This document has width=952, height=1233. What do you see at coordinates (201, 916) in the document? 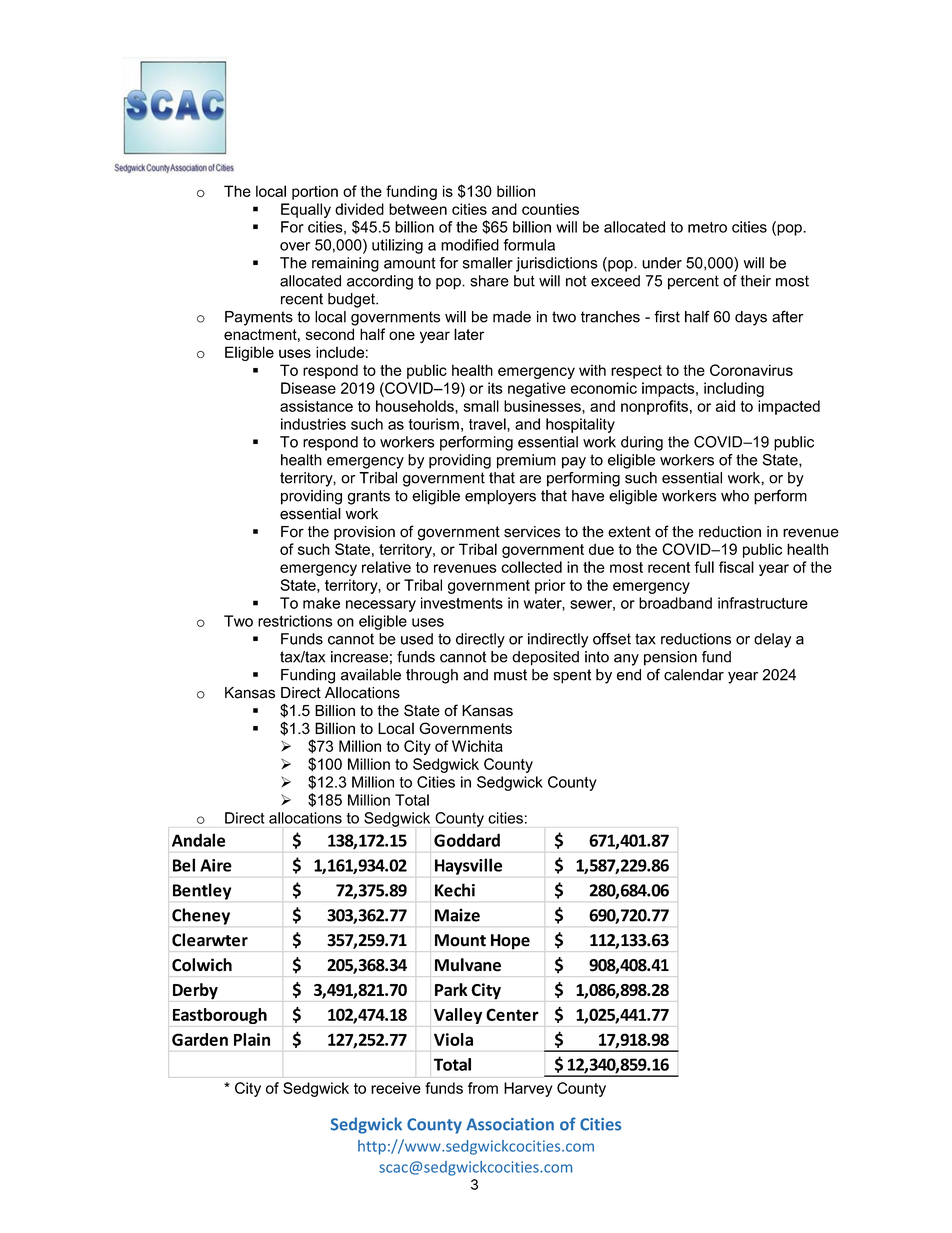
I see `Cheney` at bounding box center [201, 916].
